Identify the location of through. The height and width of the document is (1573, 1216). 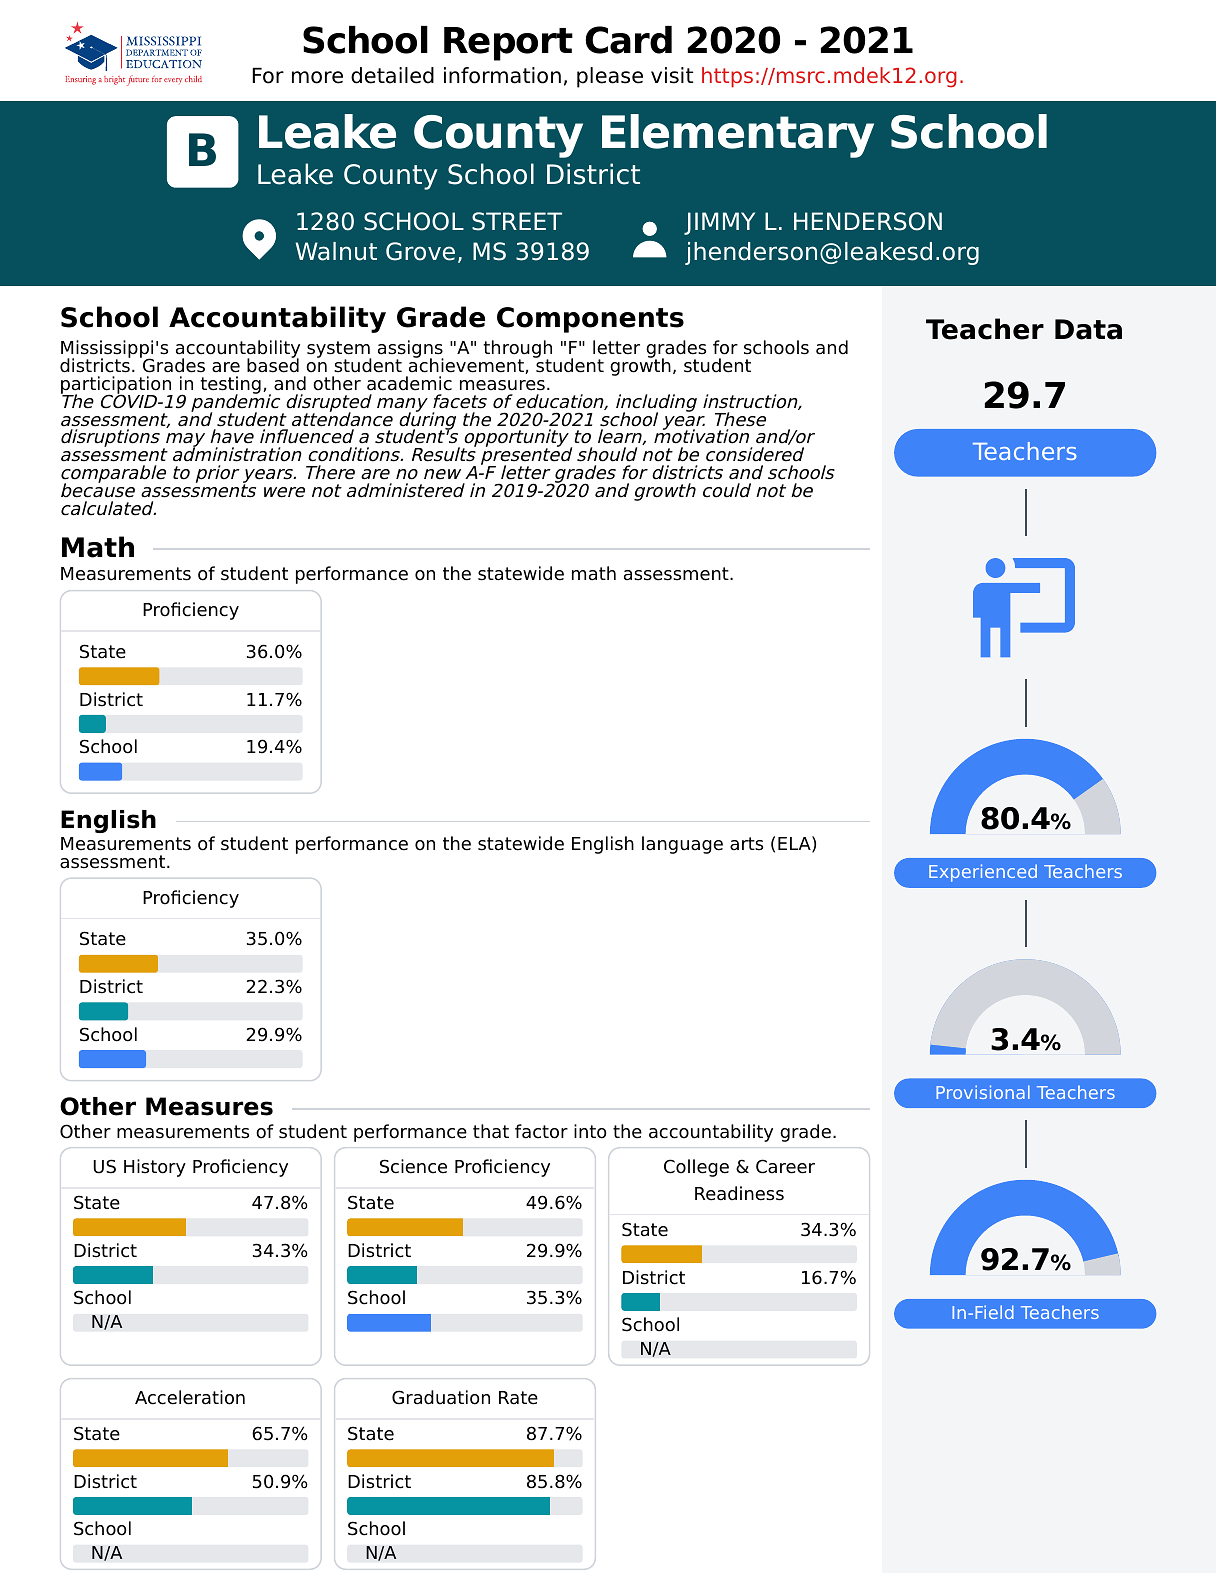
(517, 350).
